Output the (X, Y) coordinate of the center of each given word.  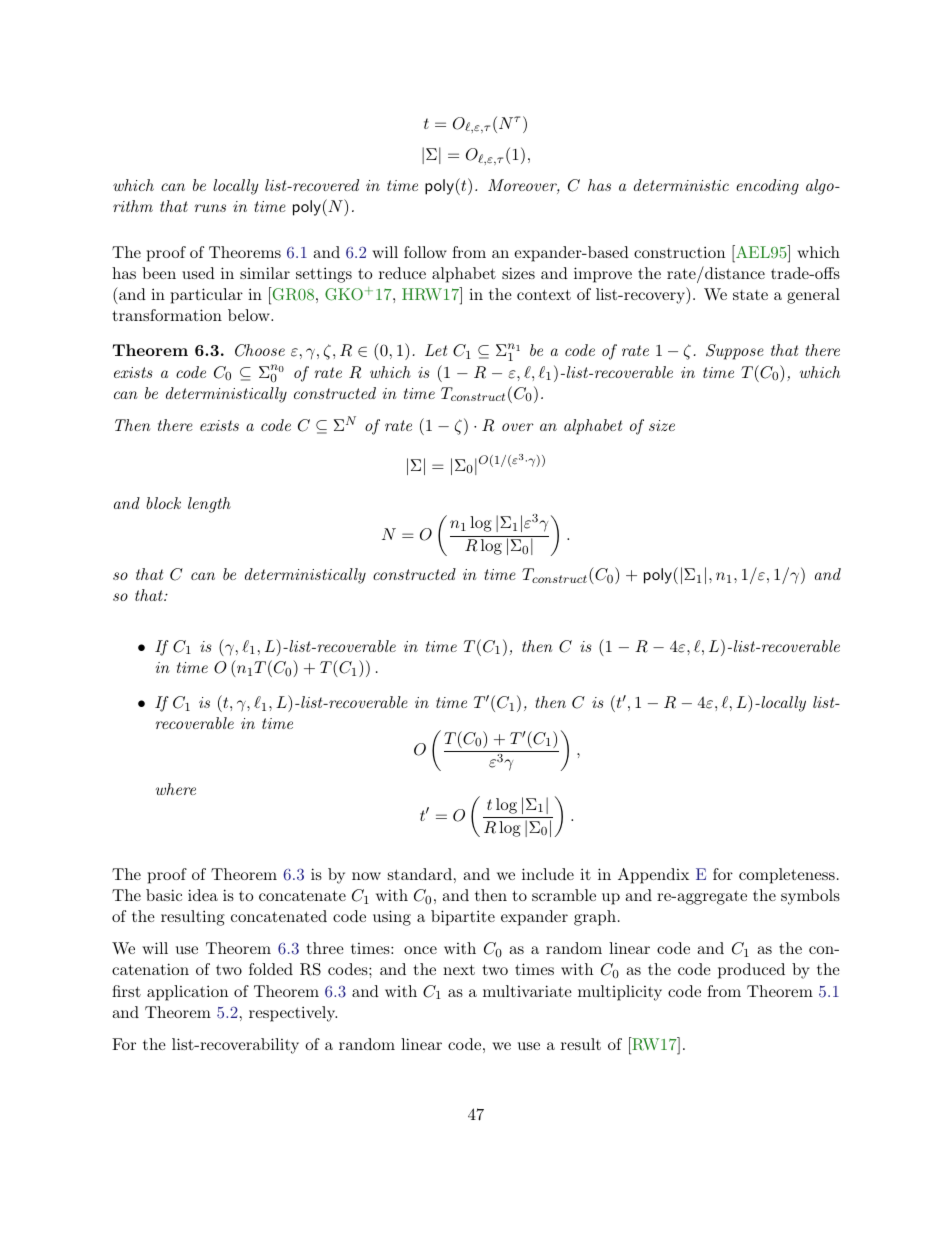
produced (751, 971)
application (187, 993)
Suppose (735, 352)
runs (210, 208)
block (163, 503)
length (209, 505)
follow (425, 252)
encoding (767, 187)
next (459, 969)
